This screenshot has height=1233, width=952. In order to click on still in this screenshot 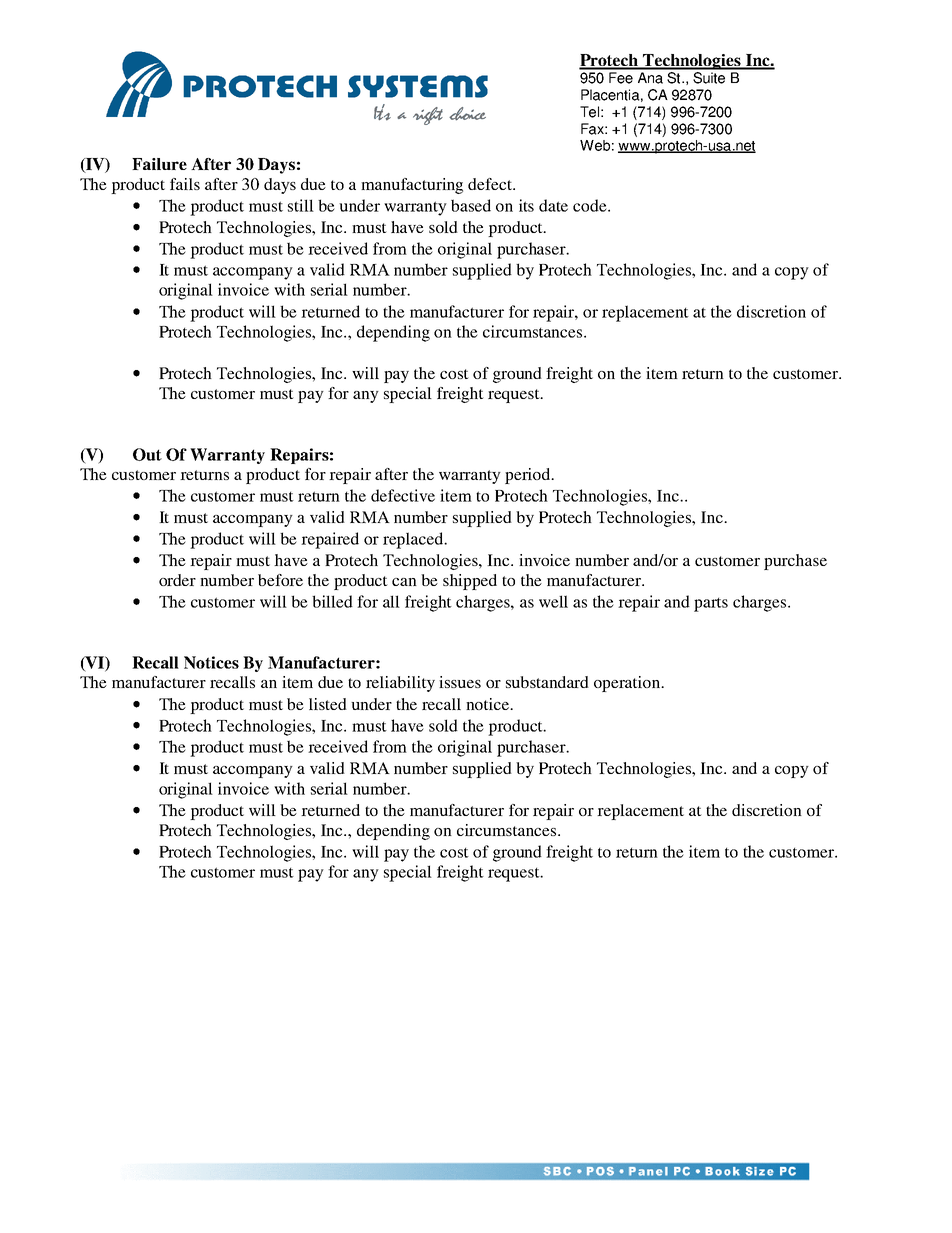, I will do `click(301, 205)`.
